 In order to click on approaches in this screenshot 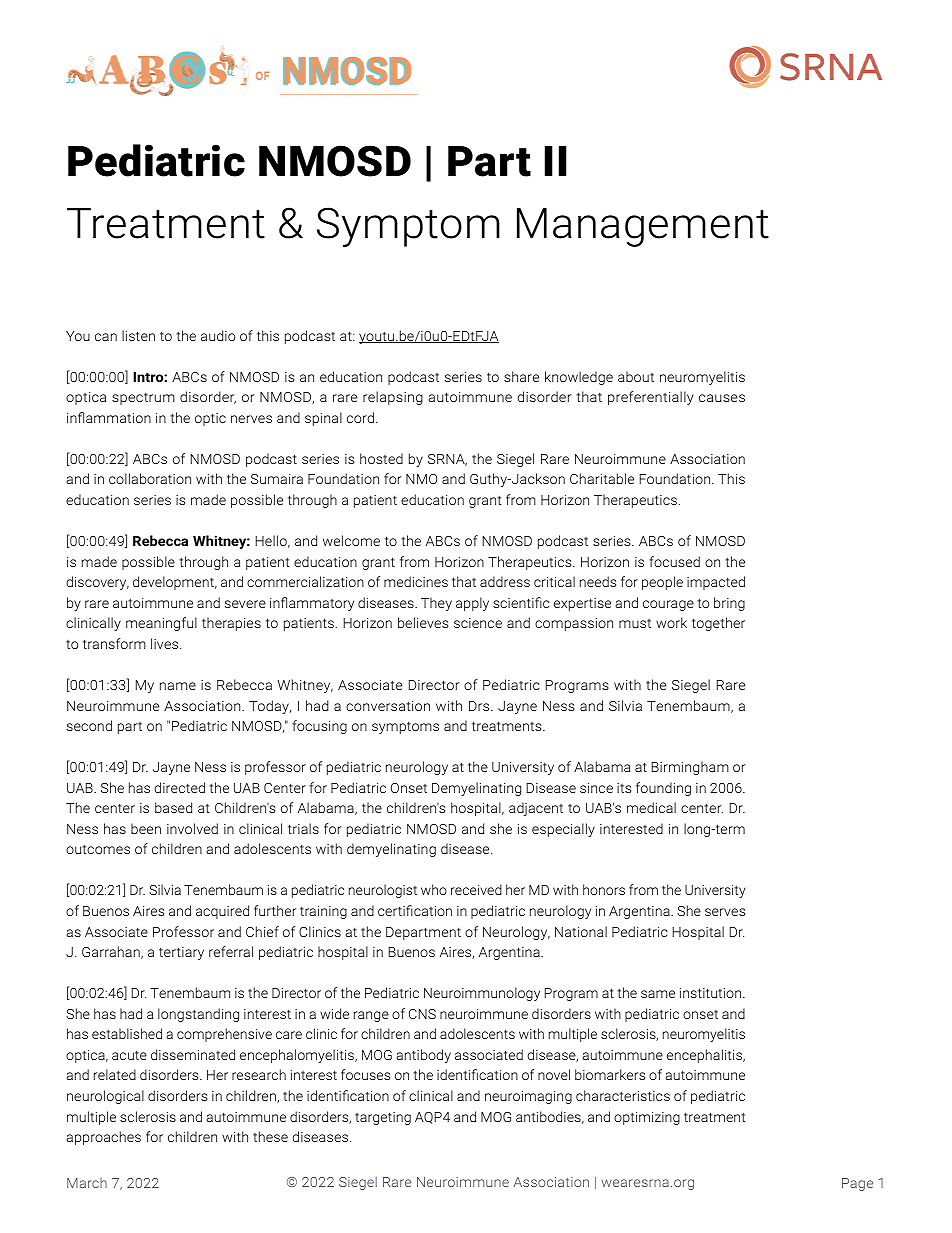, I will do `click(103, 1138)`.
